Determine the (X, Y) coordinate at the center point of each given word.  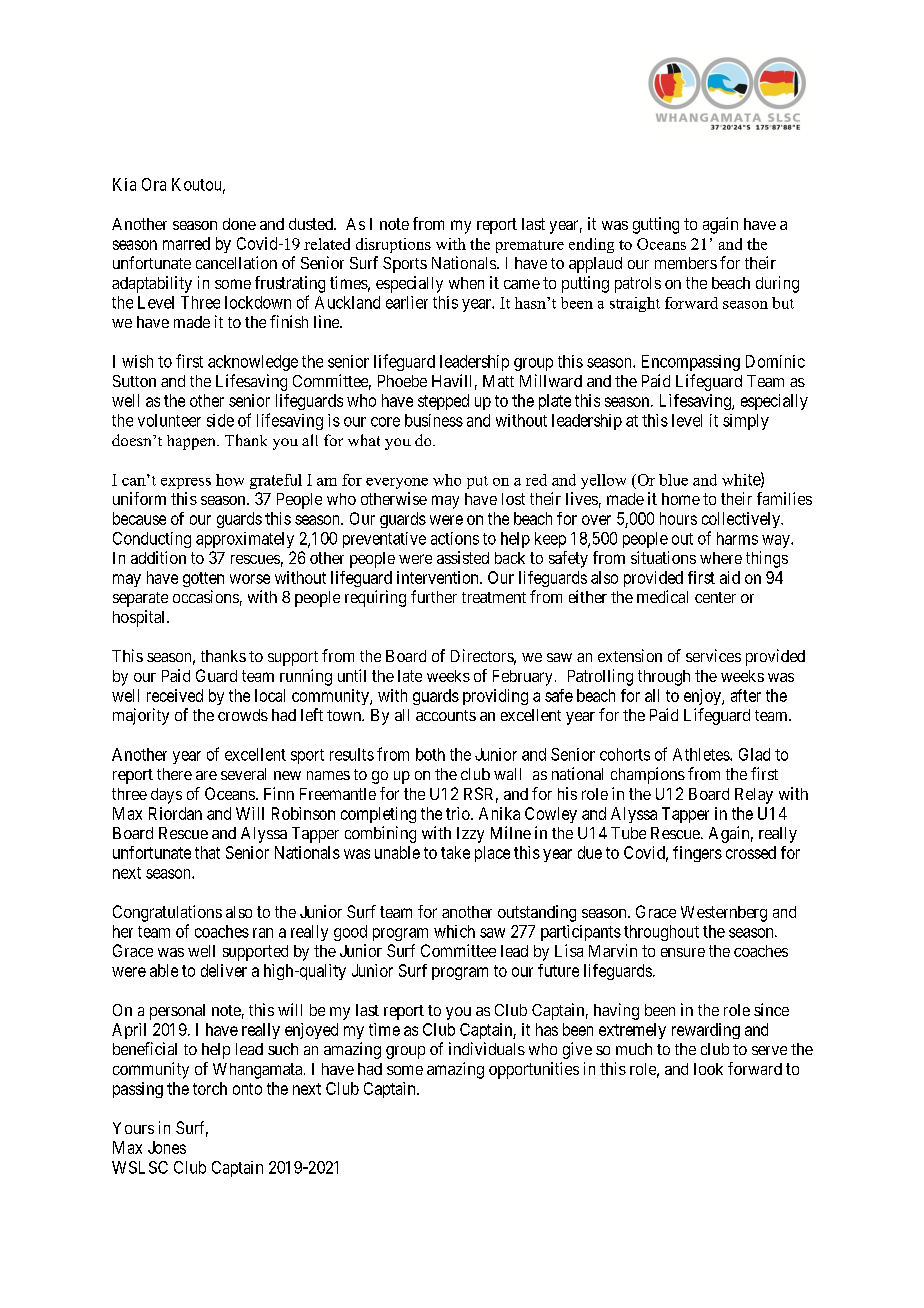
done (239, 224)
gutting (656, 225)
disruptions (393, 245)
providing (495, 697)
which (454, 931)
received (175, 695)
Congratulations (167, 913)
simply (746, 422)
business (434, 420)
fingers (697, 854)
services (713, 655)
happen (192, 442)
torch (210, 1088)
